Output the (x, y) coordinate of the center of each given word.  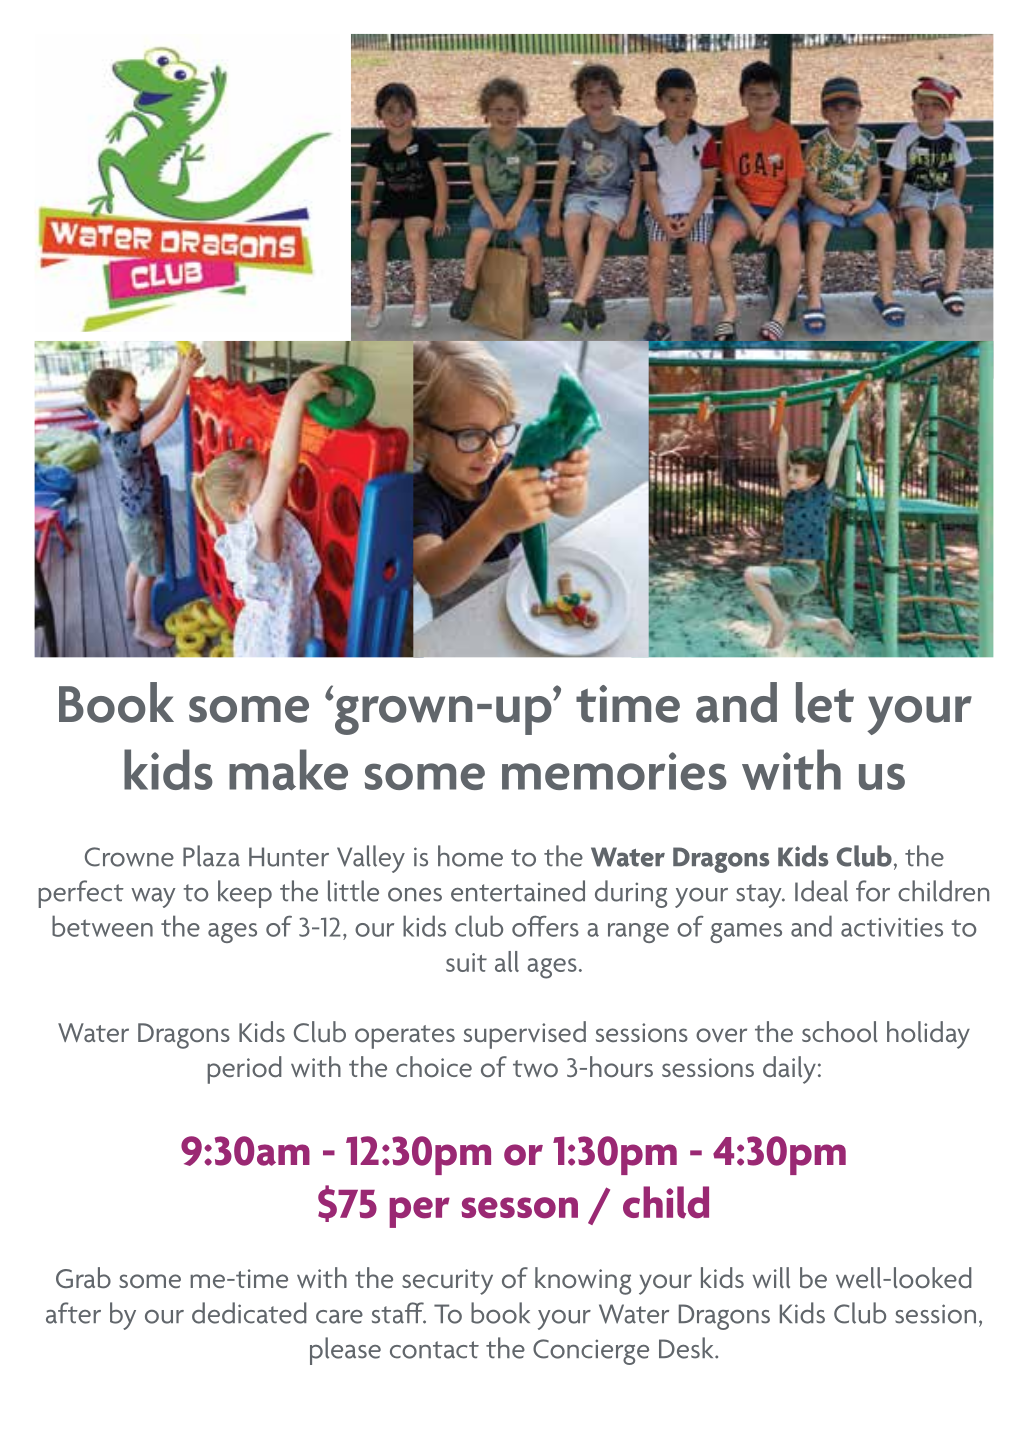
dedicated (249, 1313)
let (825, 702)
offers (545, 926)
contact (434, 1350)
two (535, 1068)
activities (892, 927)
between (102, 926)
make (288, 769)
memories (614, 771)
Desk (687, 1348)
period (244, 1070)
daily (789, 1070)
